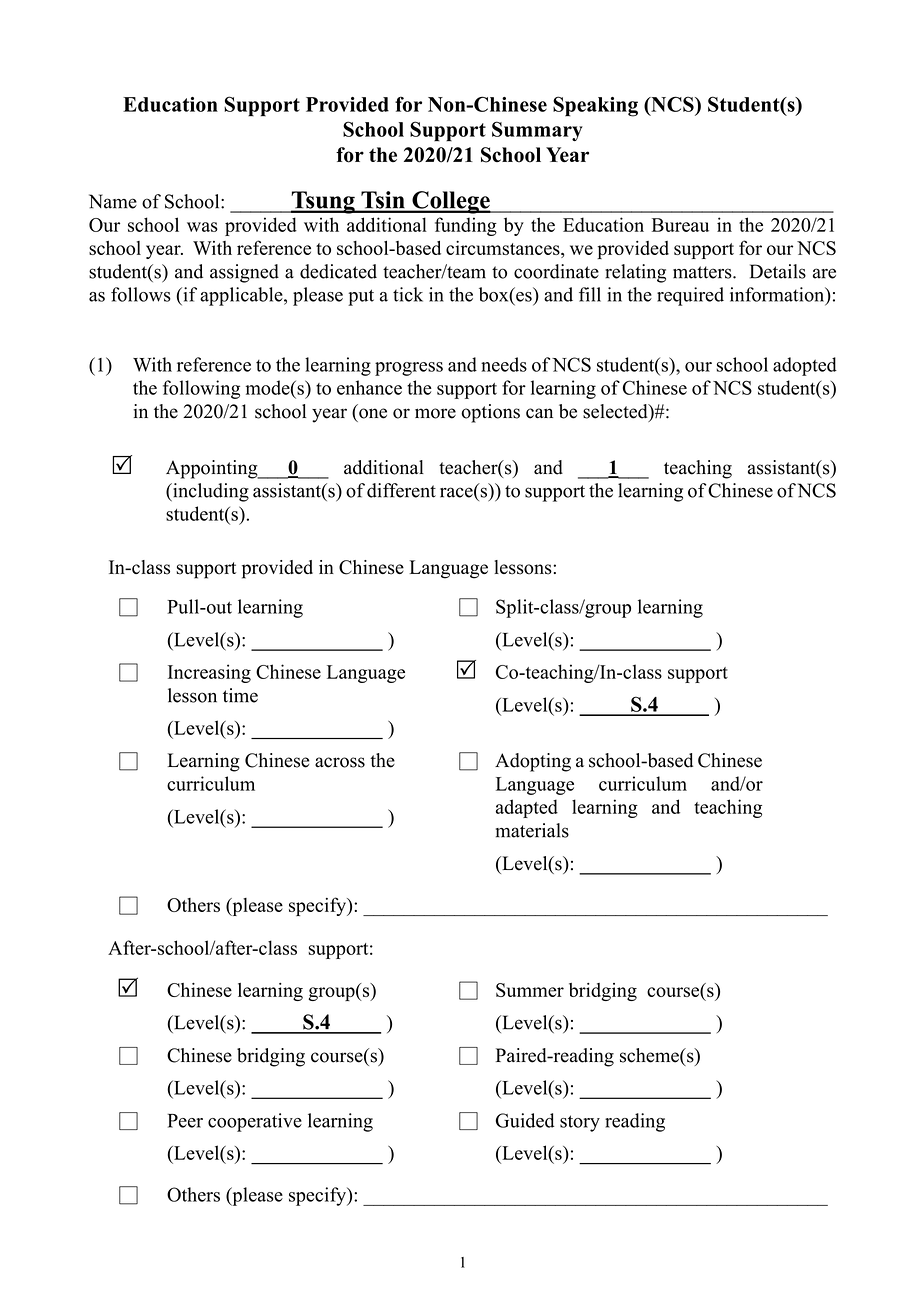  Describe the element at coordinates (537, 131) in the screenshot. I see `Summary` at that location.
